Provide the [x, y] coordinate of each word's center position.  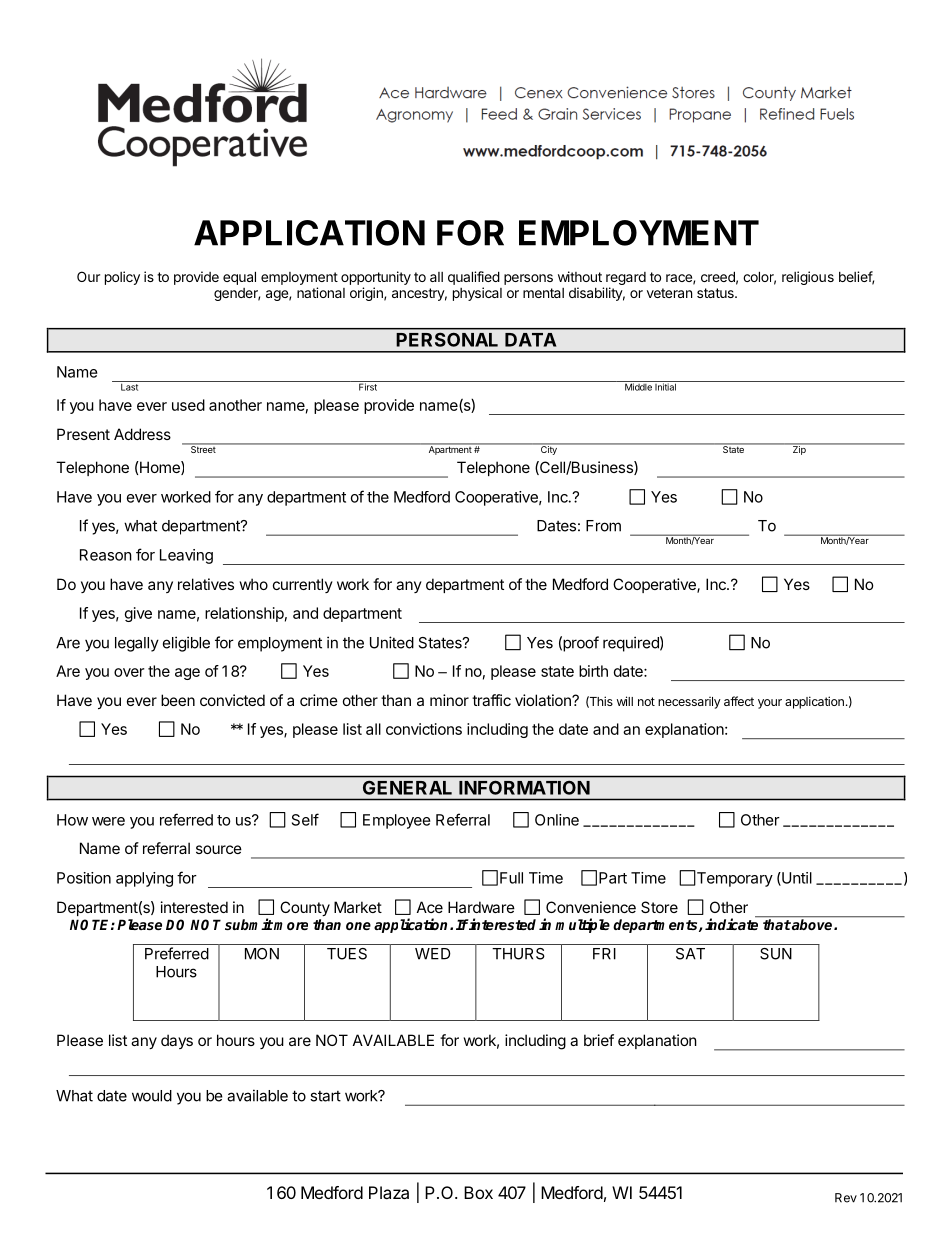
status [716, 293]
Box [478, 1192]
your [770, 704]
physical [477, 294]
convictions [424, 729]
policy [122, 278]
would [152, 1096]
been [178, 700]
